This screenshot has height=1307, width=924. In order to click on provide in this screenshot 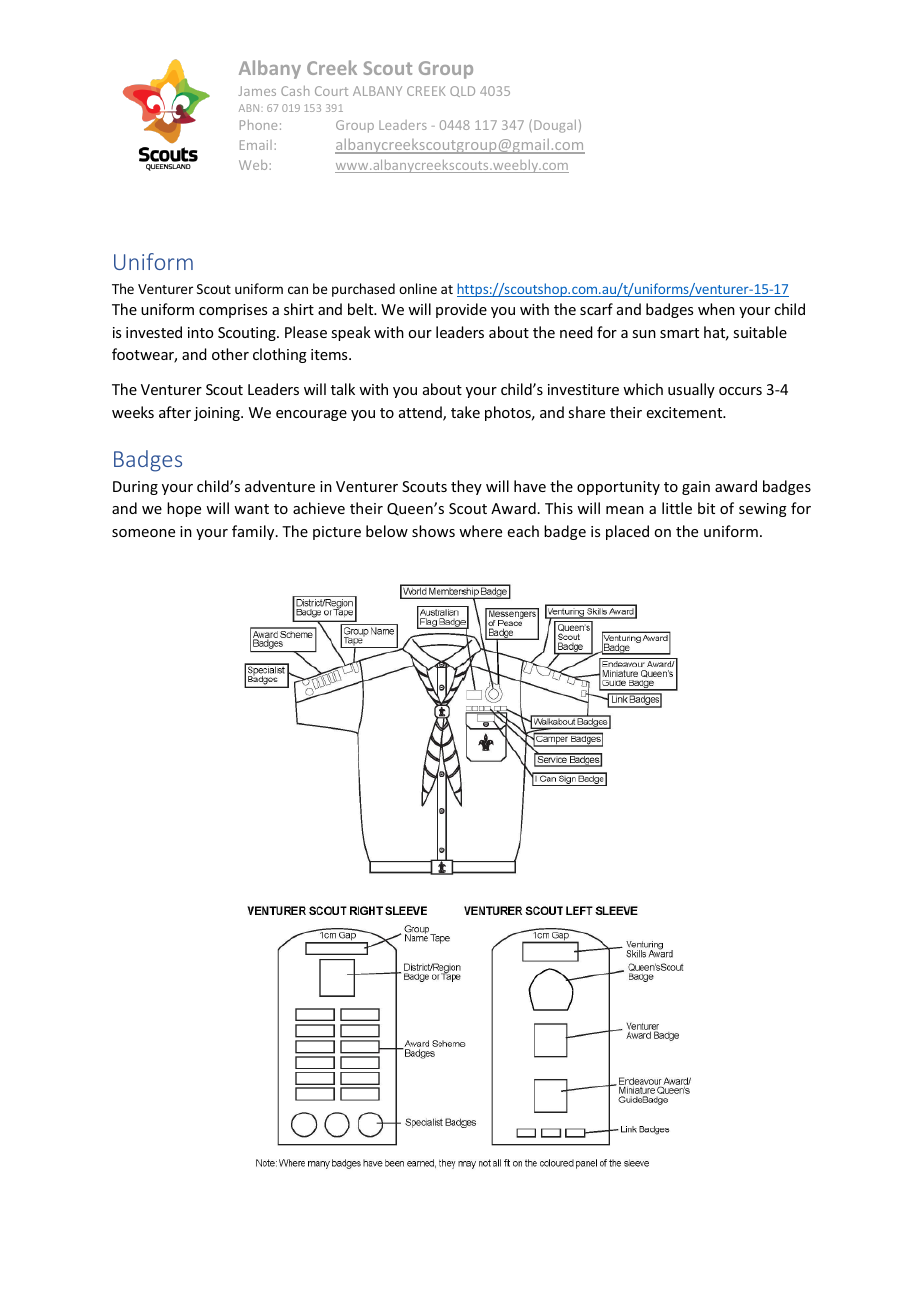, I will do `click(461, 310)`.
